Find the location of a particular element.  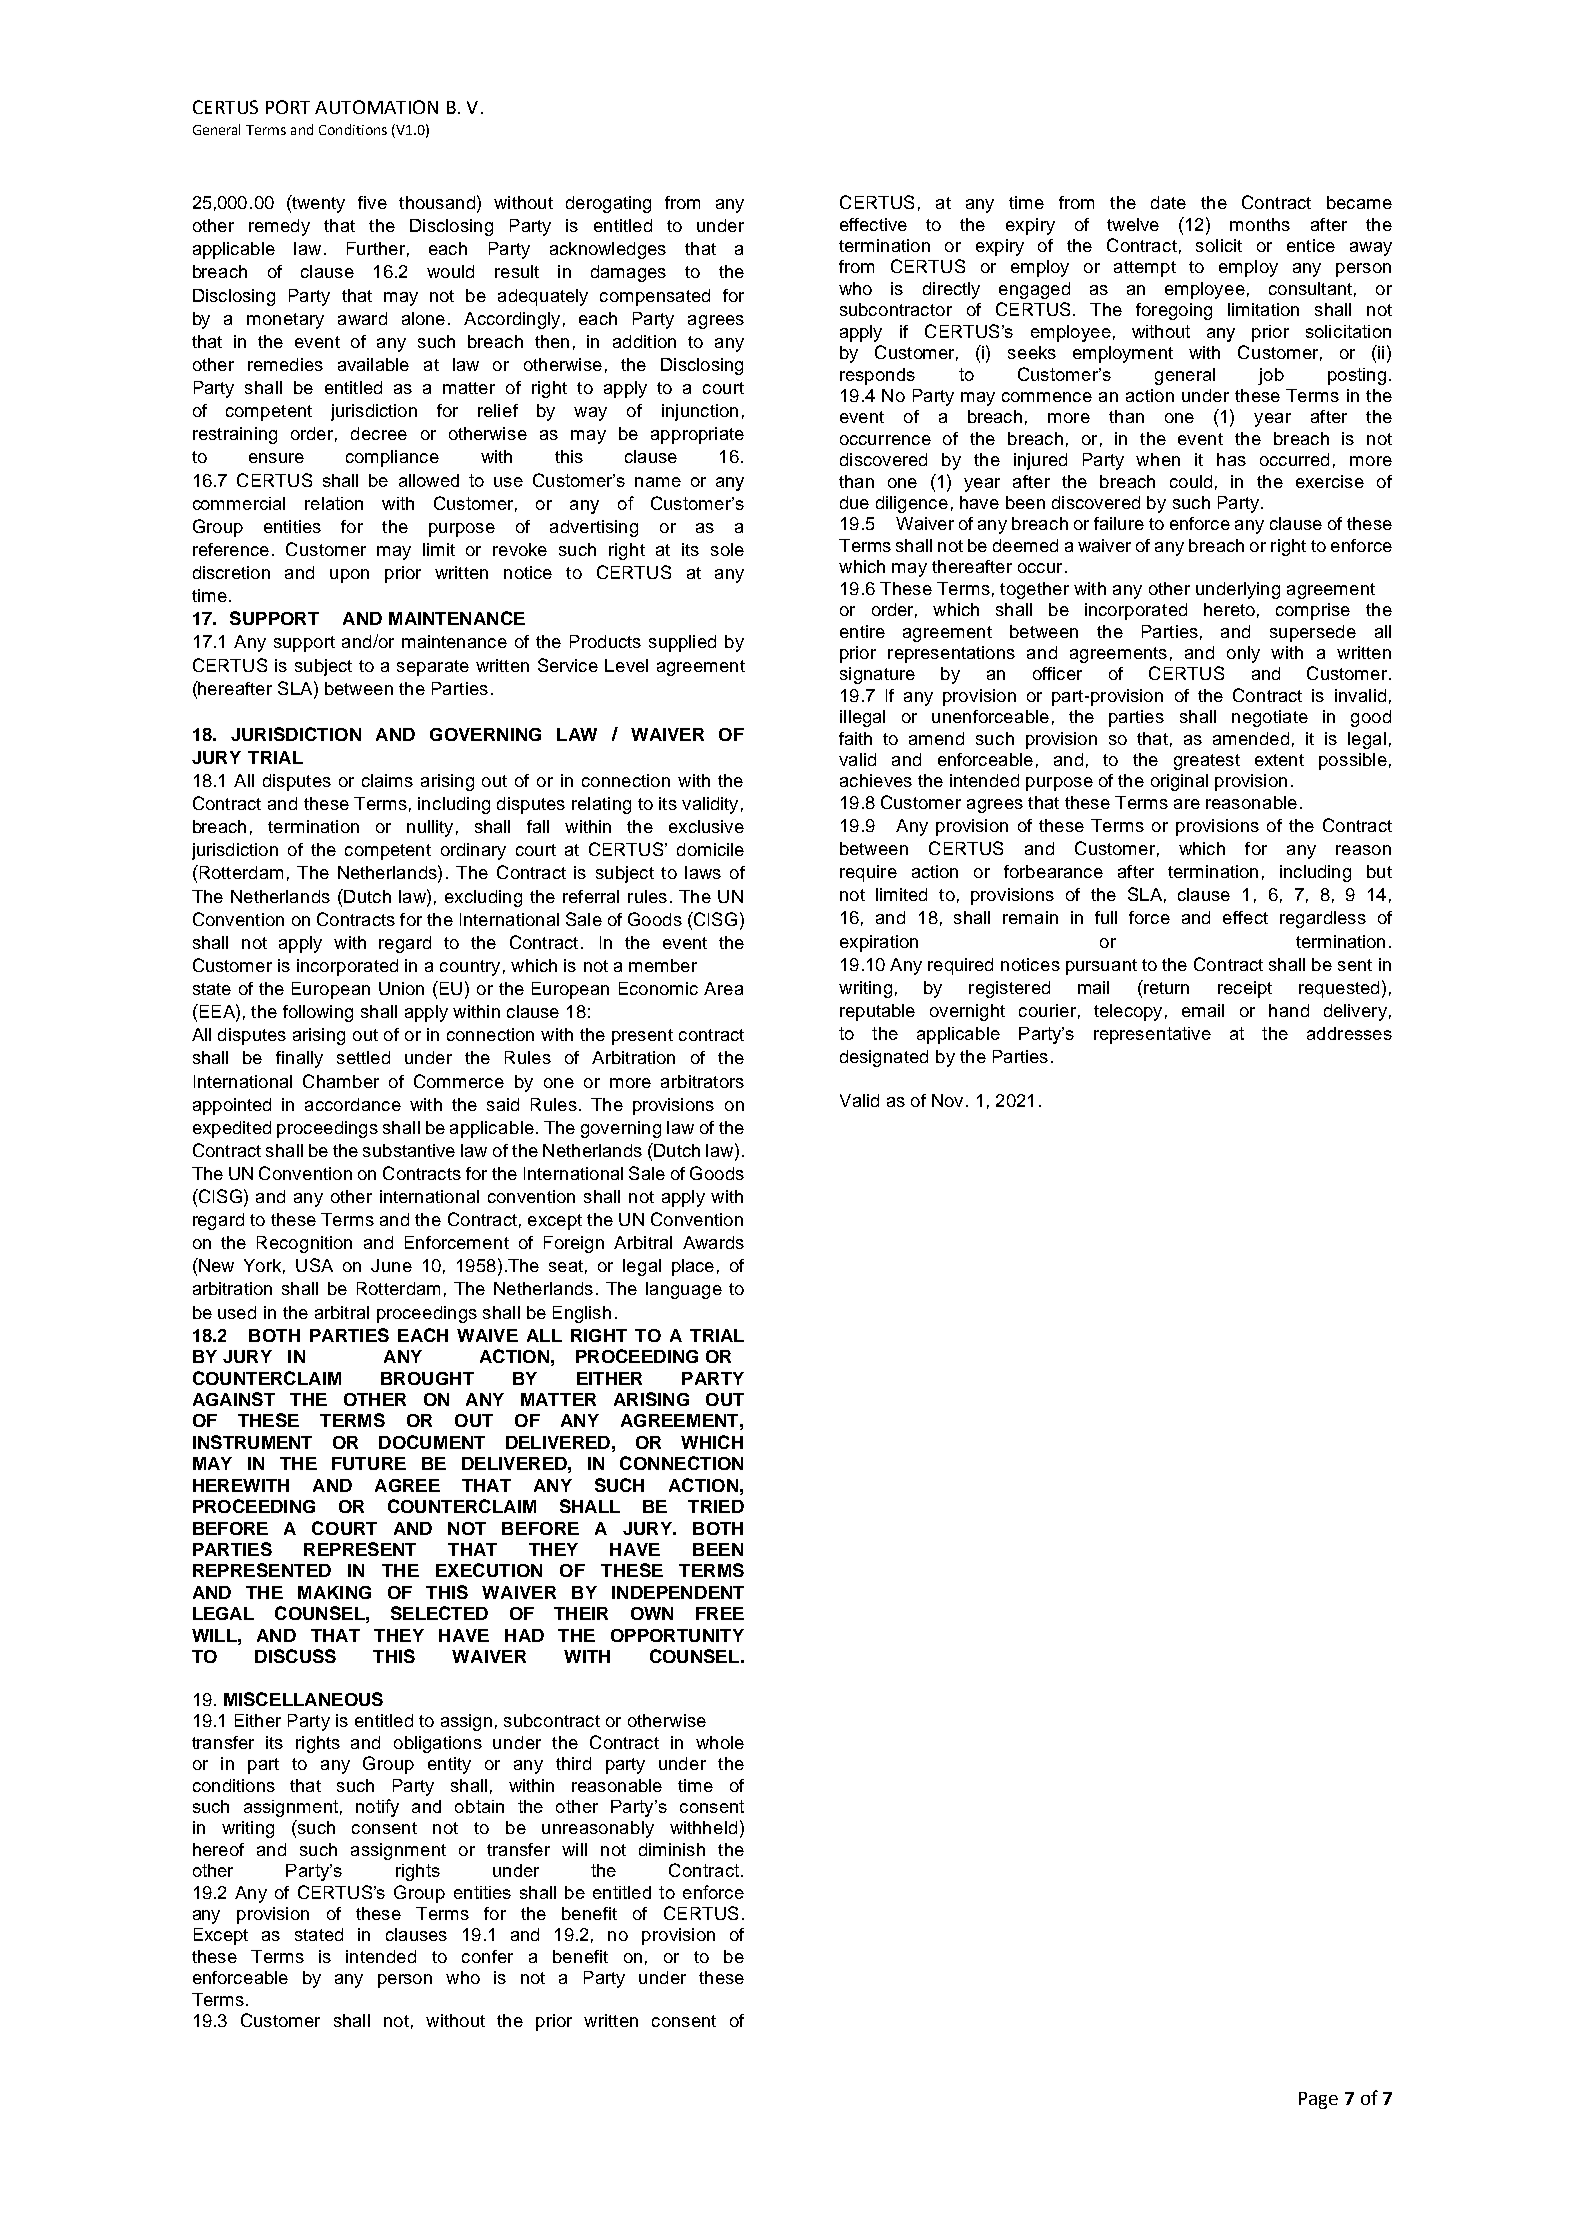

addresses is located at coordinates (1349, 1033).
